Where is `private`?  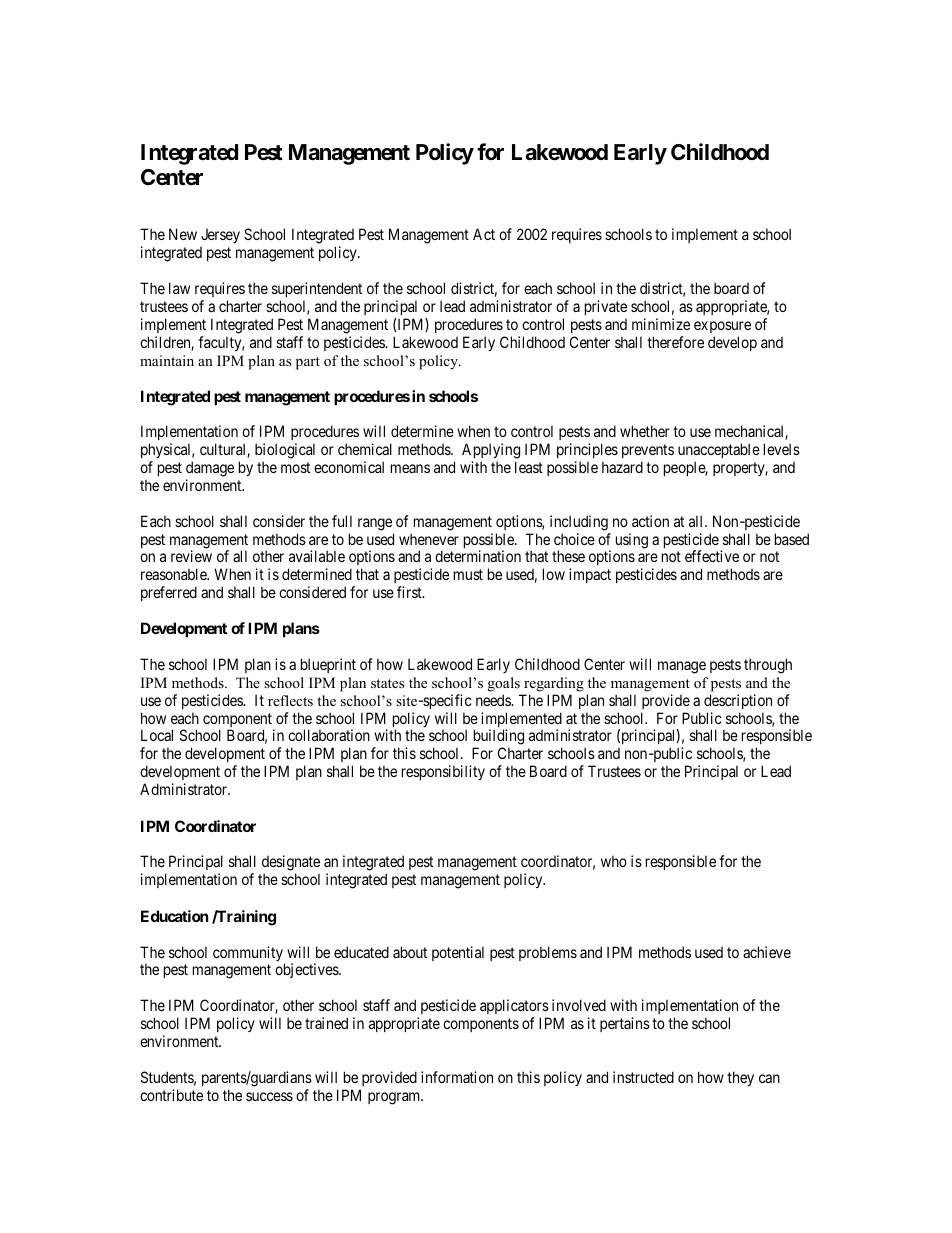
private is located at coordinates (606, 307).
